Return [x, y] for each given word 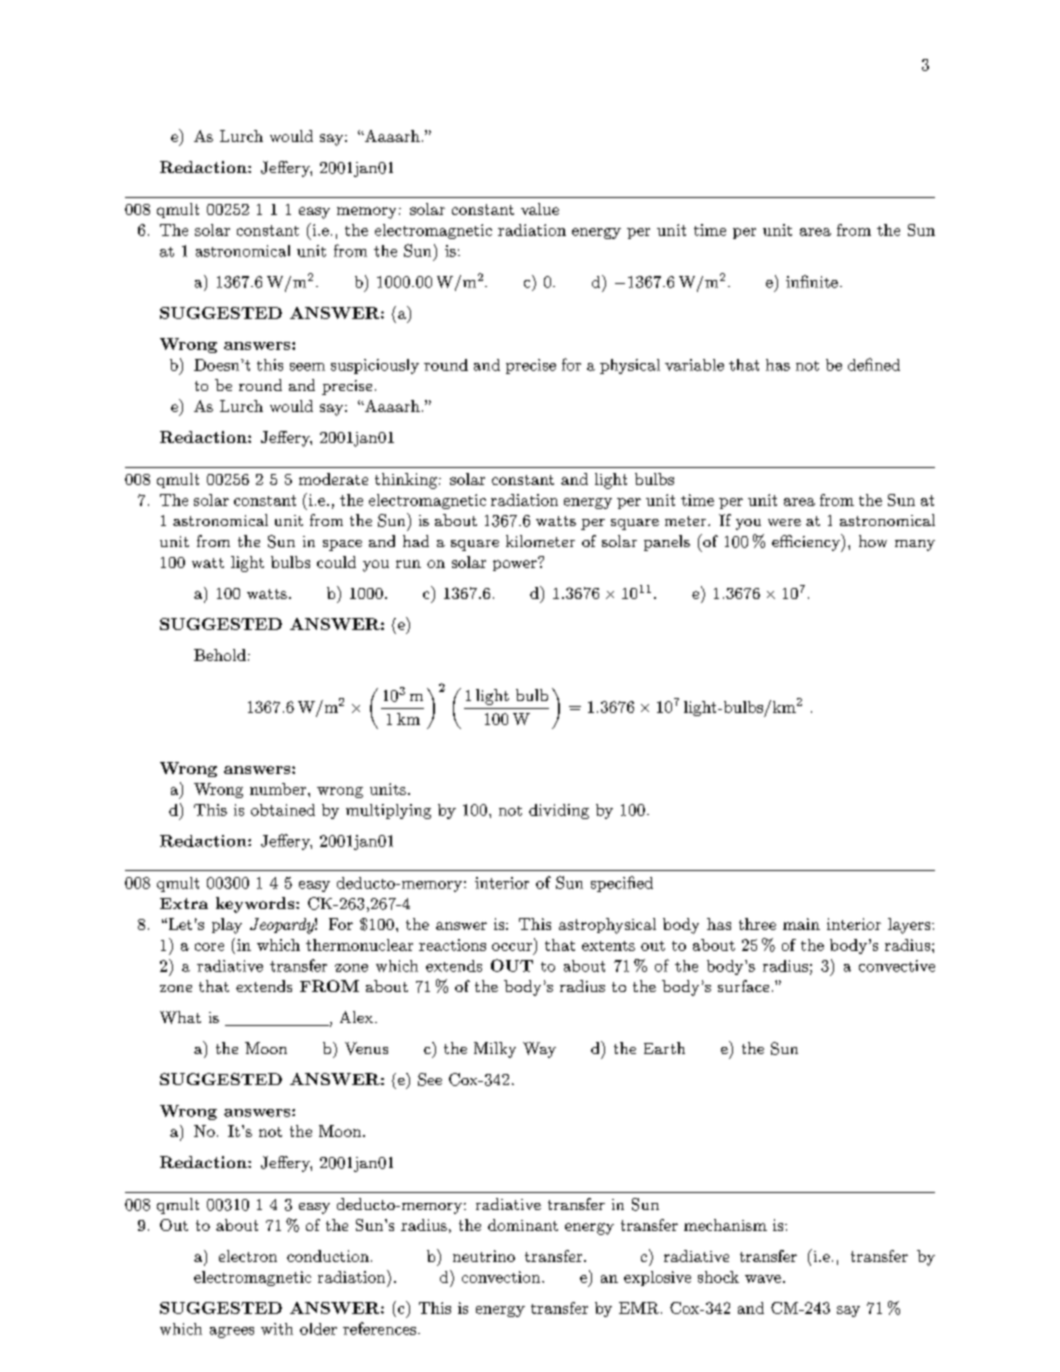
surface [743, 986]
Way [539, 1050]
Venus [366, 1048]
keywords [256, 905]
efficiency [807, 543]
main [801, 924]
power [516, 564]
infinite [812, 281]
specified [622, 884]
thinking [406, 481]
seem [307, 367]
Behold [220, 655]
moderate [333, 479]
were [784, 522]
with [277, 1329]
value [540, 209]
